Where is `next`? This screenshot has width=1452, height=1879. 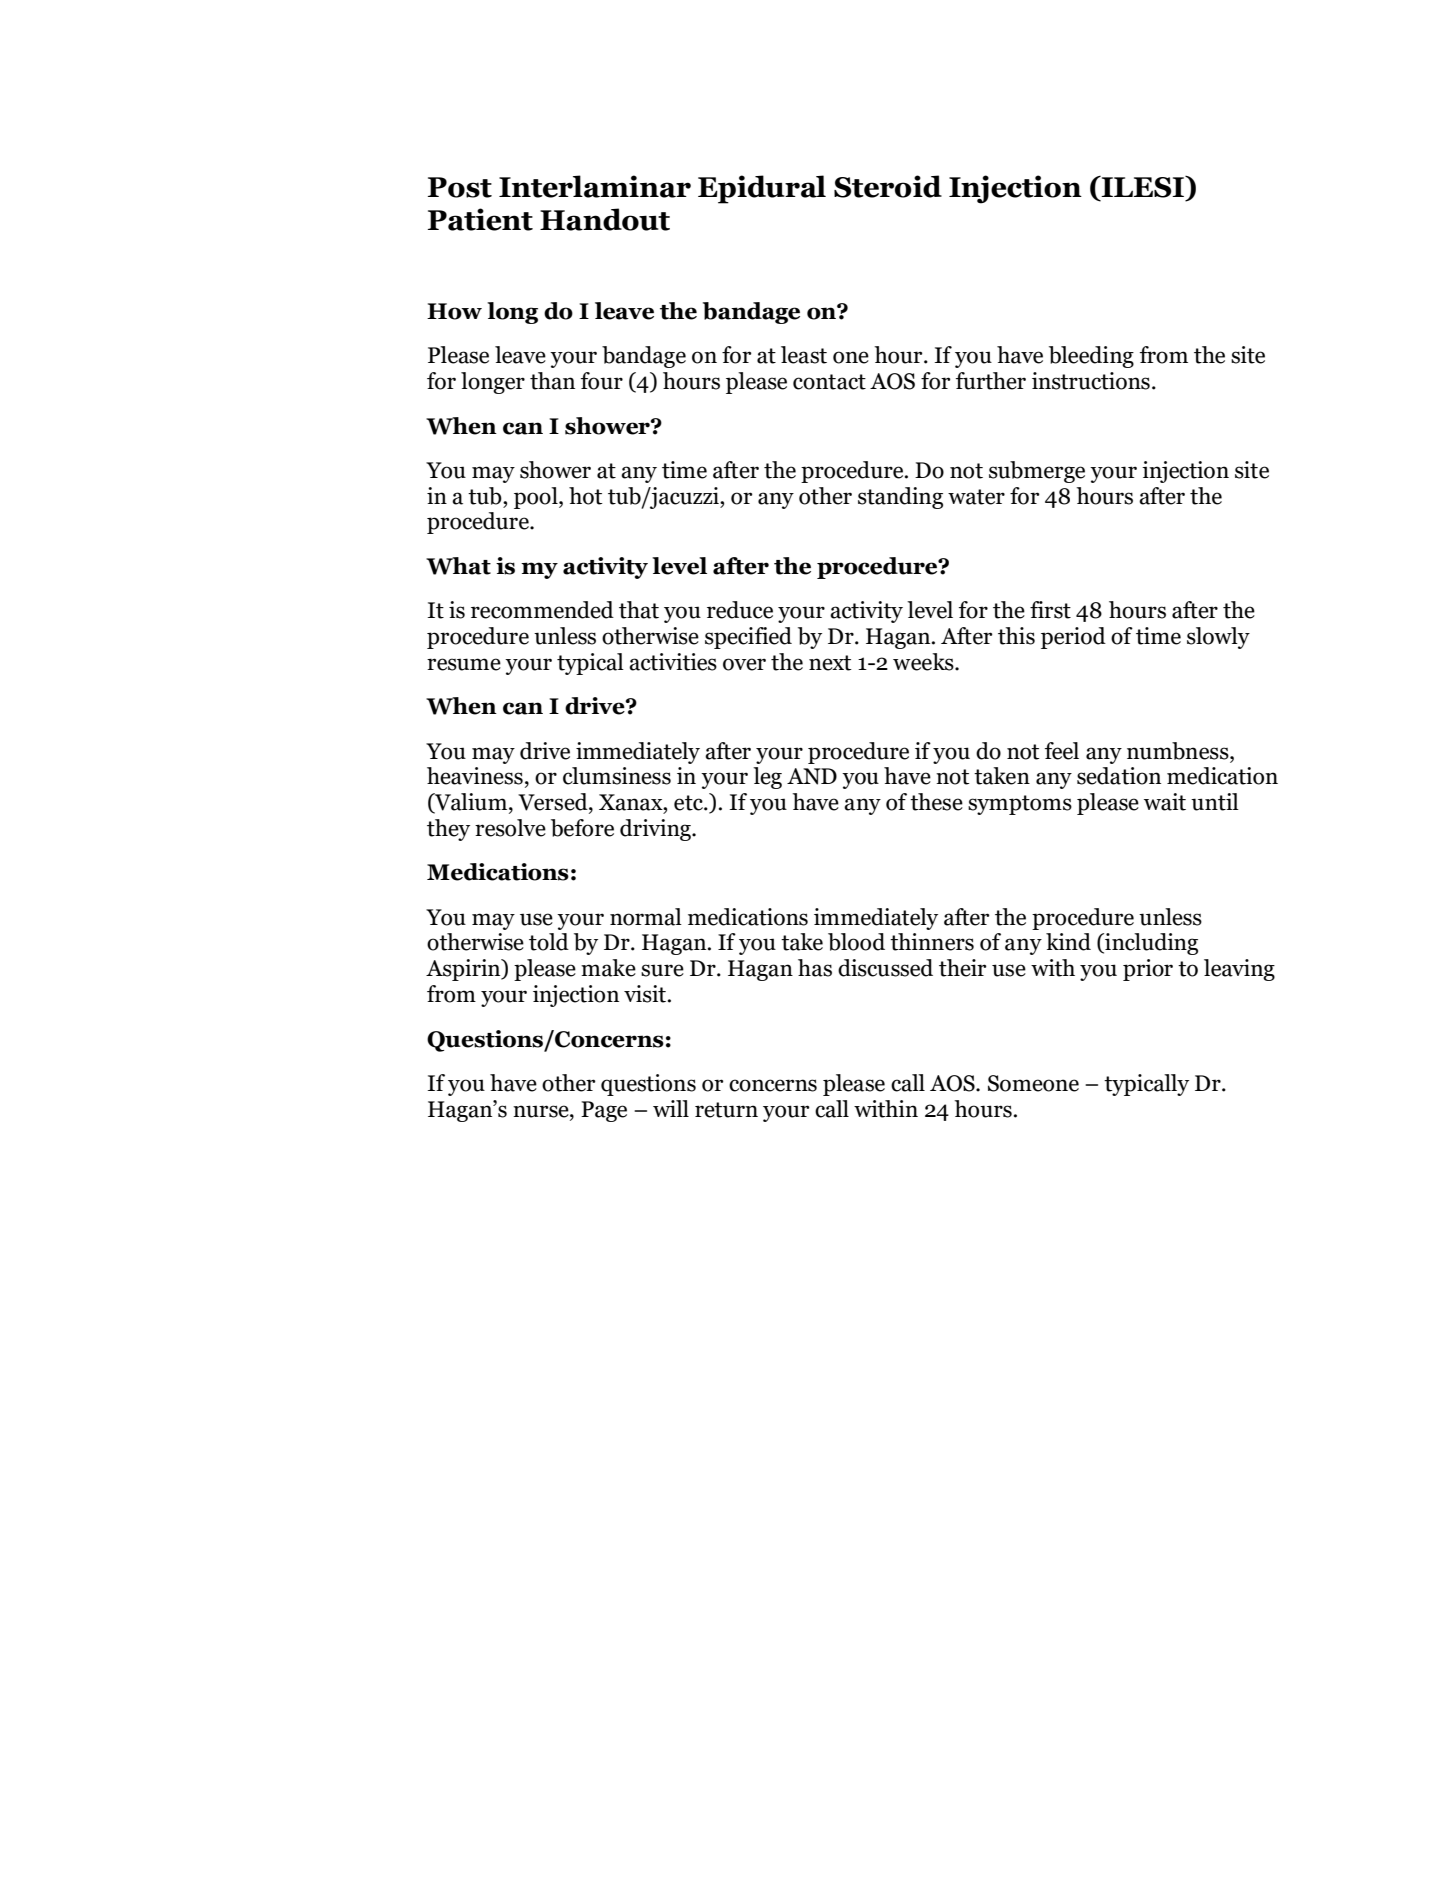
next is located at coordinates (830, 663).
